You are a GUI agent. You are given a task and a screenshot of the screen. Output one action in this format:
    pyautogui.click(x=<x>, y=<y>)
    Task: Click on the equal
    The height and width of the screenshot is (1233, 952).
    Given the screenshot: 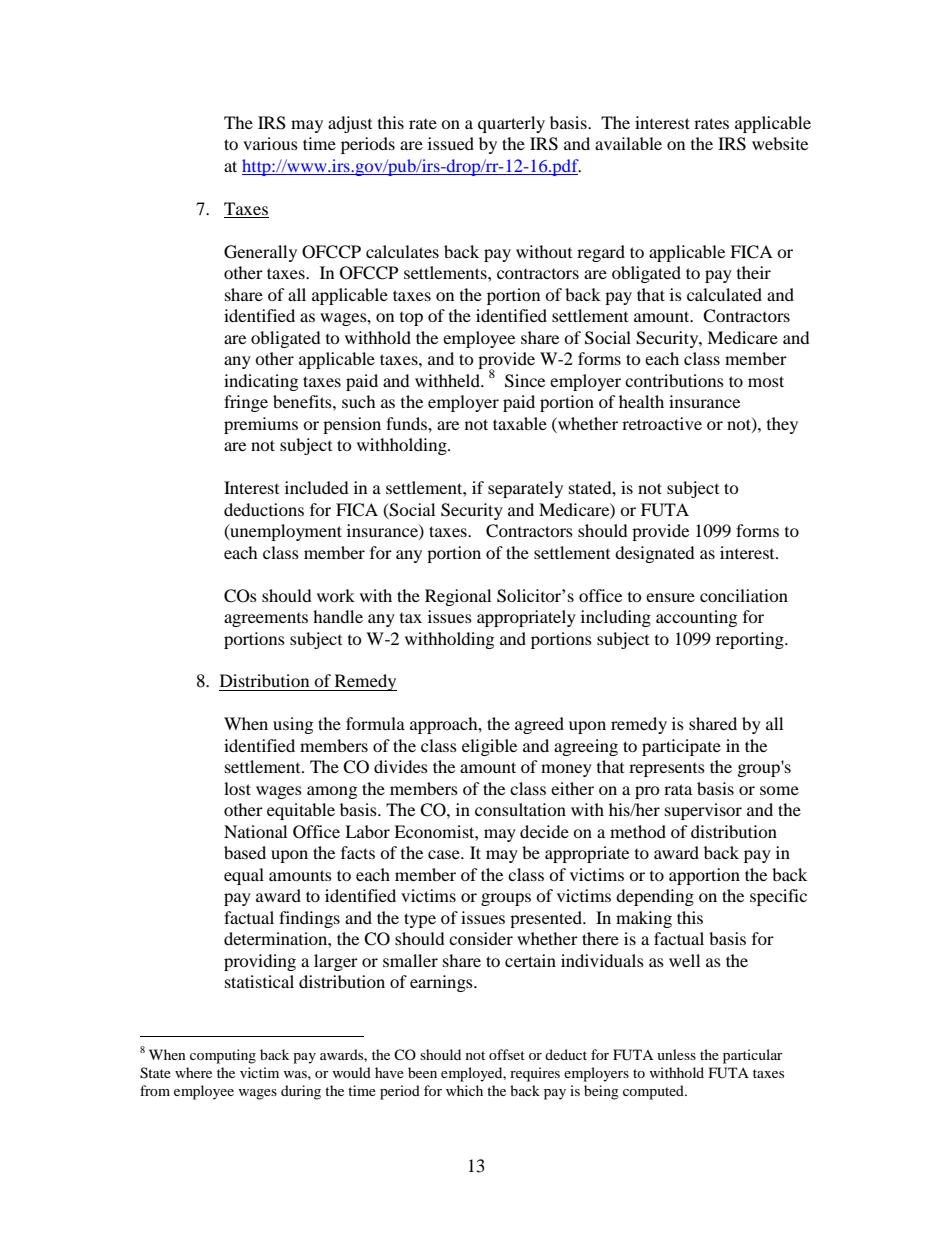 What is the action you would take?
    pyautogui.click(x=244, y=876)
